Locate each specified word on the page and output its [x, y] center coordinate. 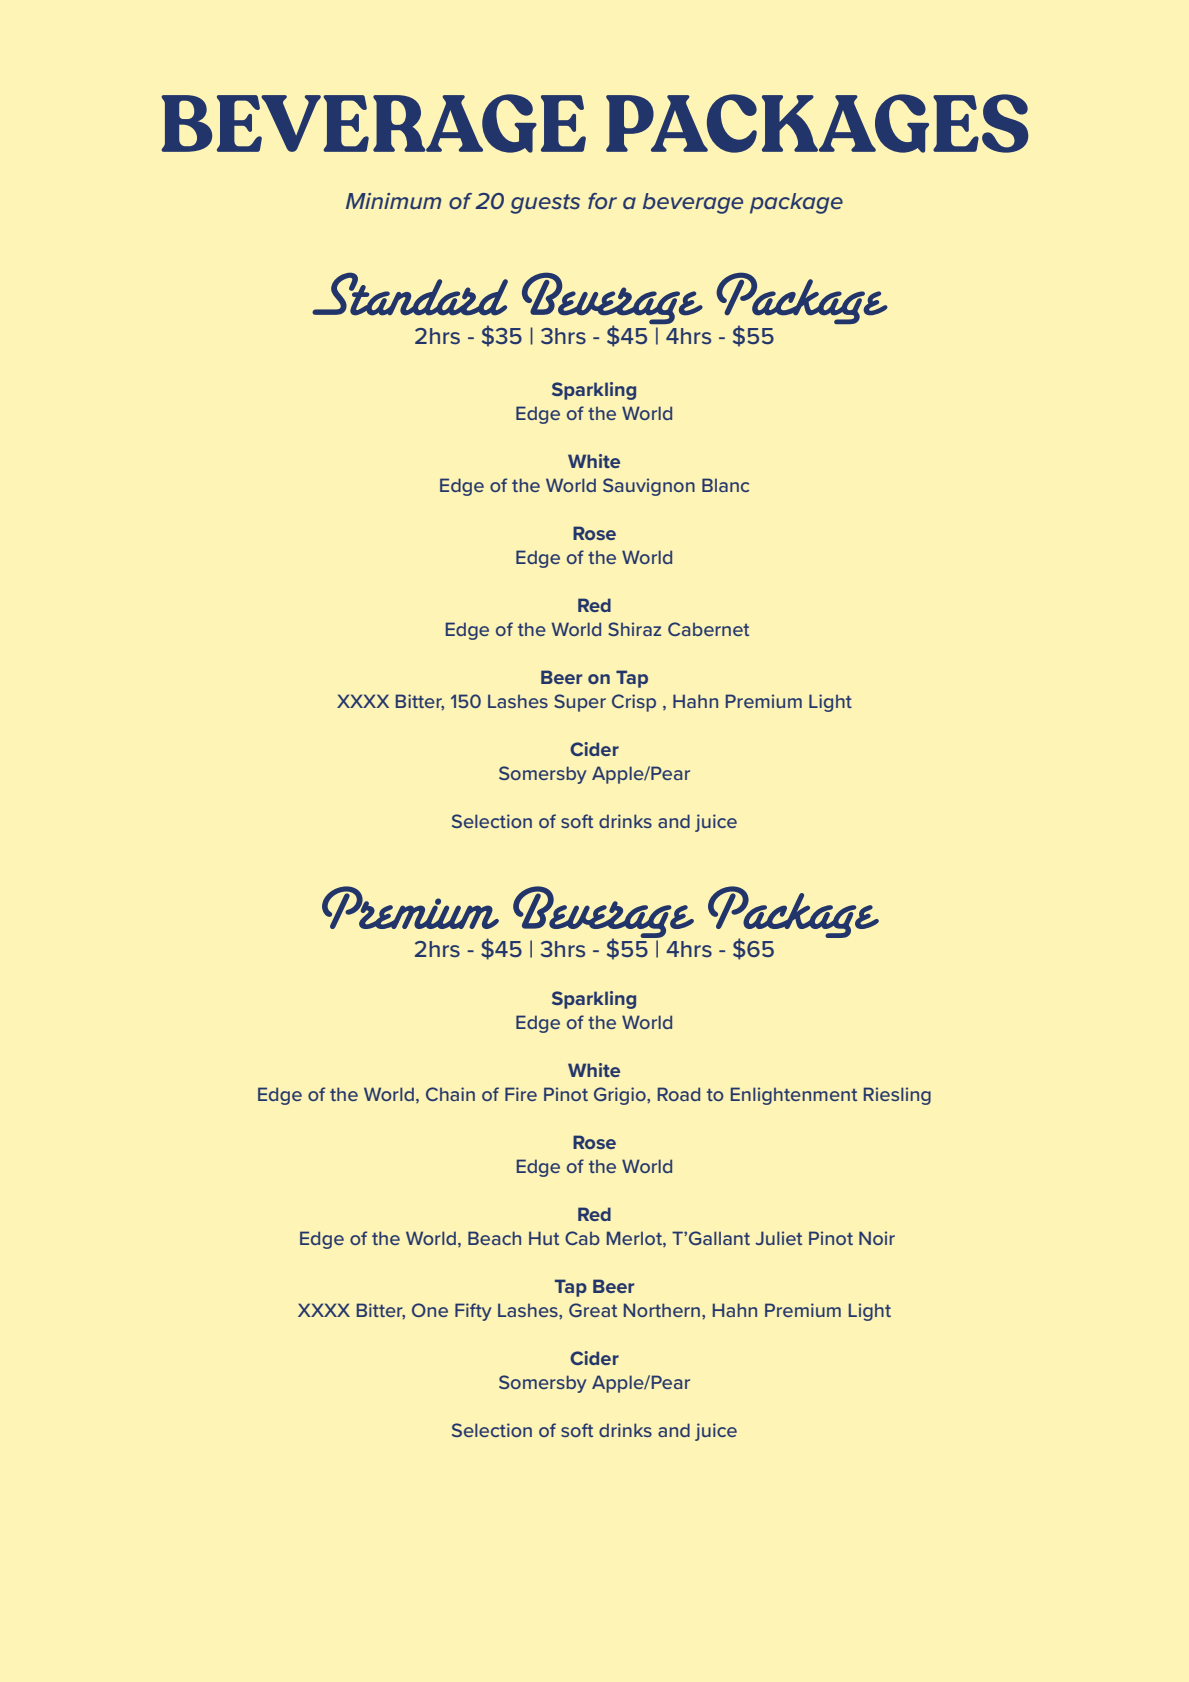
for [602, 201]
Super [580, 703]
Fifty [473, 1312]
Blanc [725, 485]
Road [679, 1094]
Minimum [393, 201]
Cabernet [708, 629]
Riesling [897, 1096]
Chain [450, 1094]
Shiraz [634, 629]
